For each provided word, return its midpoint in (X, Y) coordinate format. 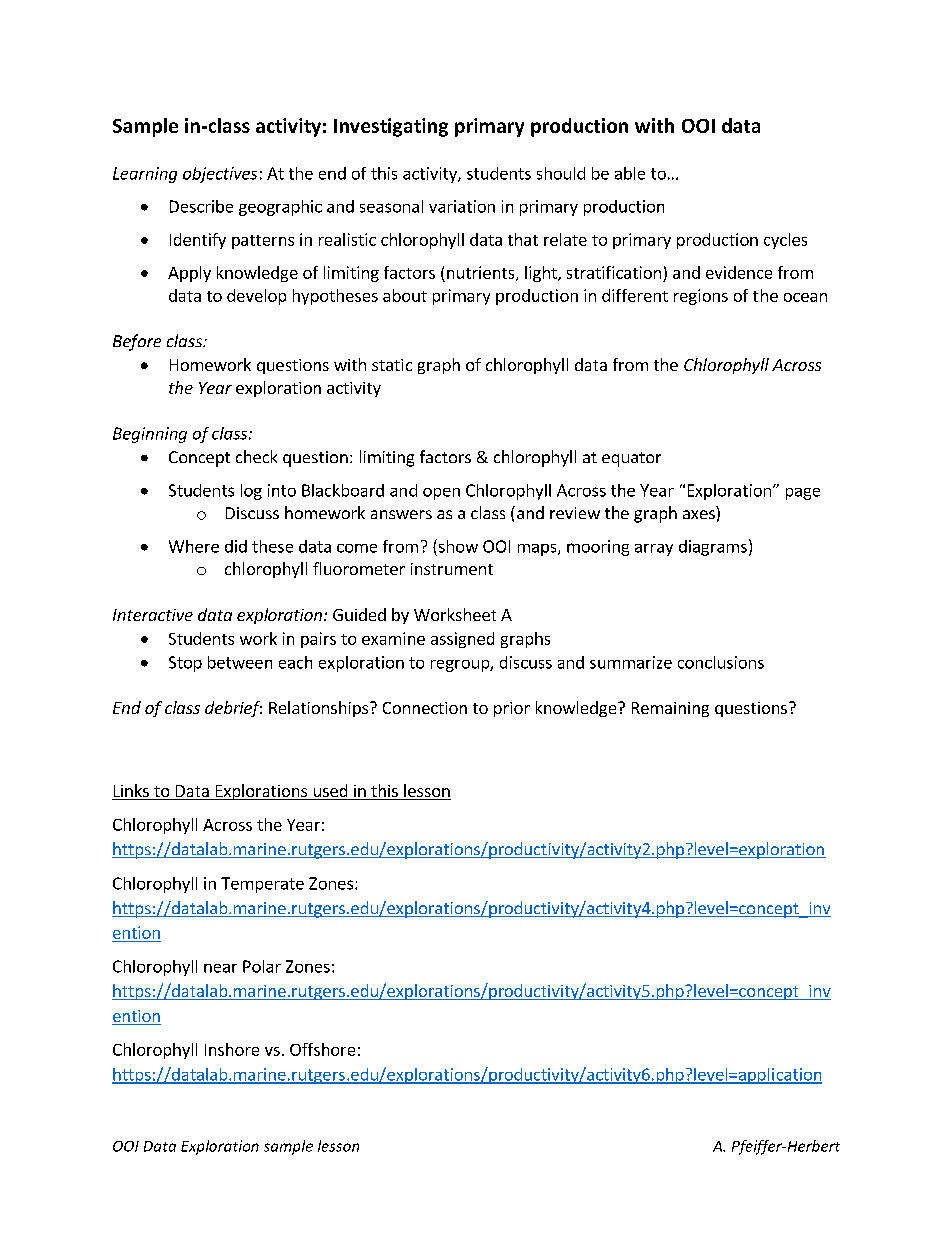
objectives (220, 175)
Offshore (322, 1049)
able (630, 173)
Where (194, 546)
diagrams (713, 548)
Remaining (670, 709)
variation (462, 206)
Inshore (232, 1049)
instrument (452, 569)
